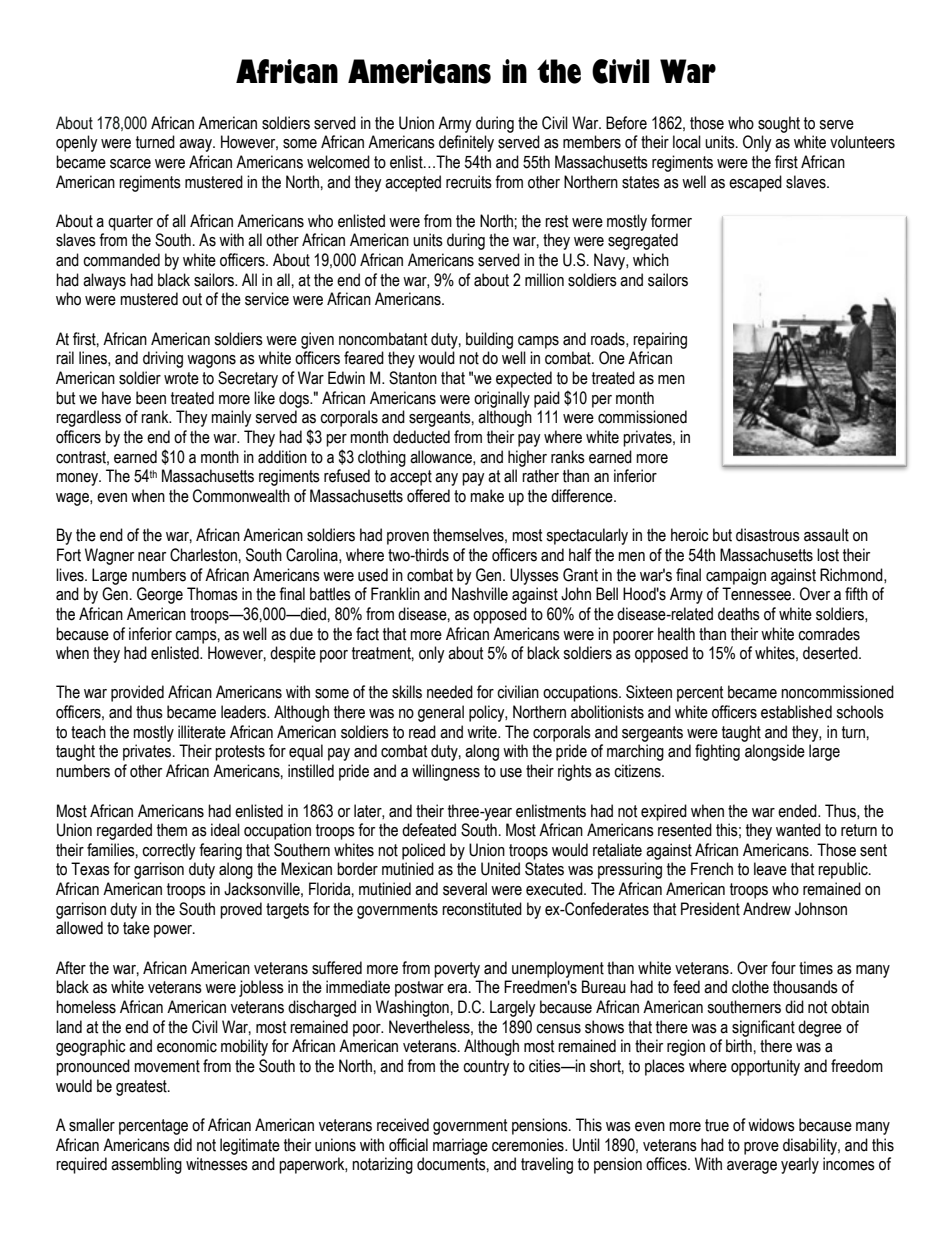  Describe the element at coordinates (502, 399) in the page. I see `originally` at that location.
